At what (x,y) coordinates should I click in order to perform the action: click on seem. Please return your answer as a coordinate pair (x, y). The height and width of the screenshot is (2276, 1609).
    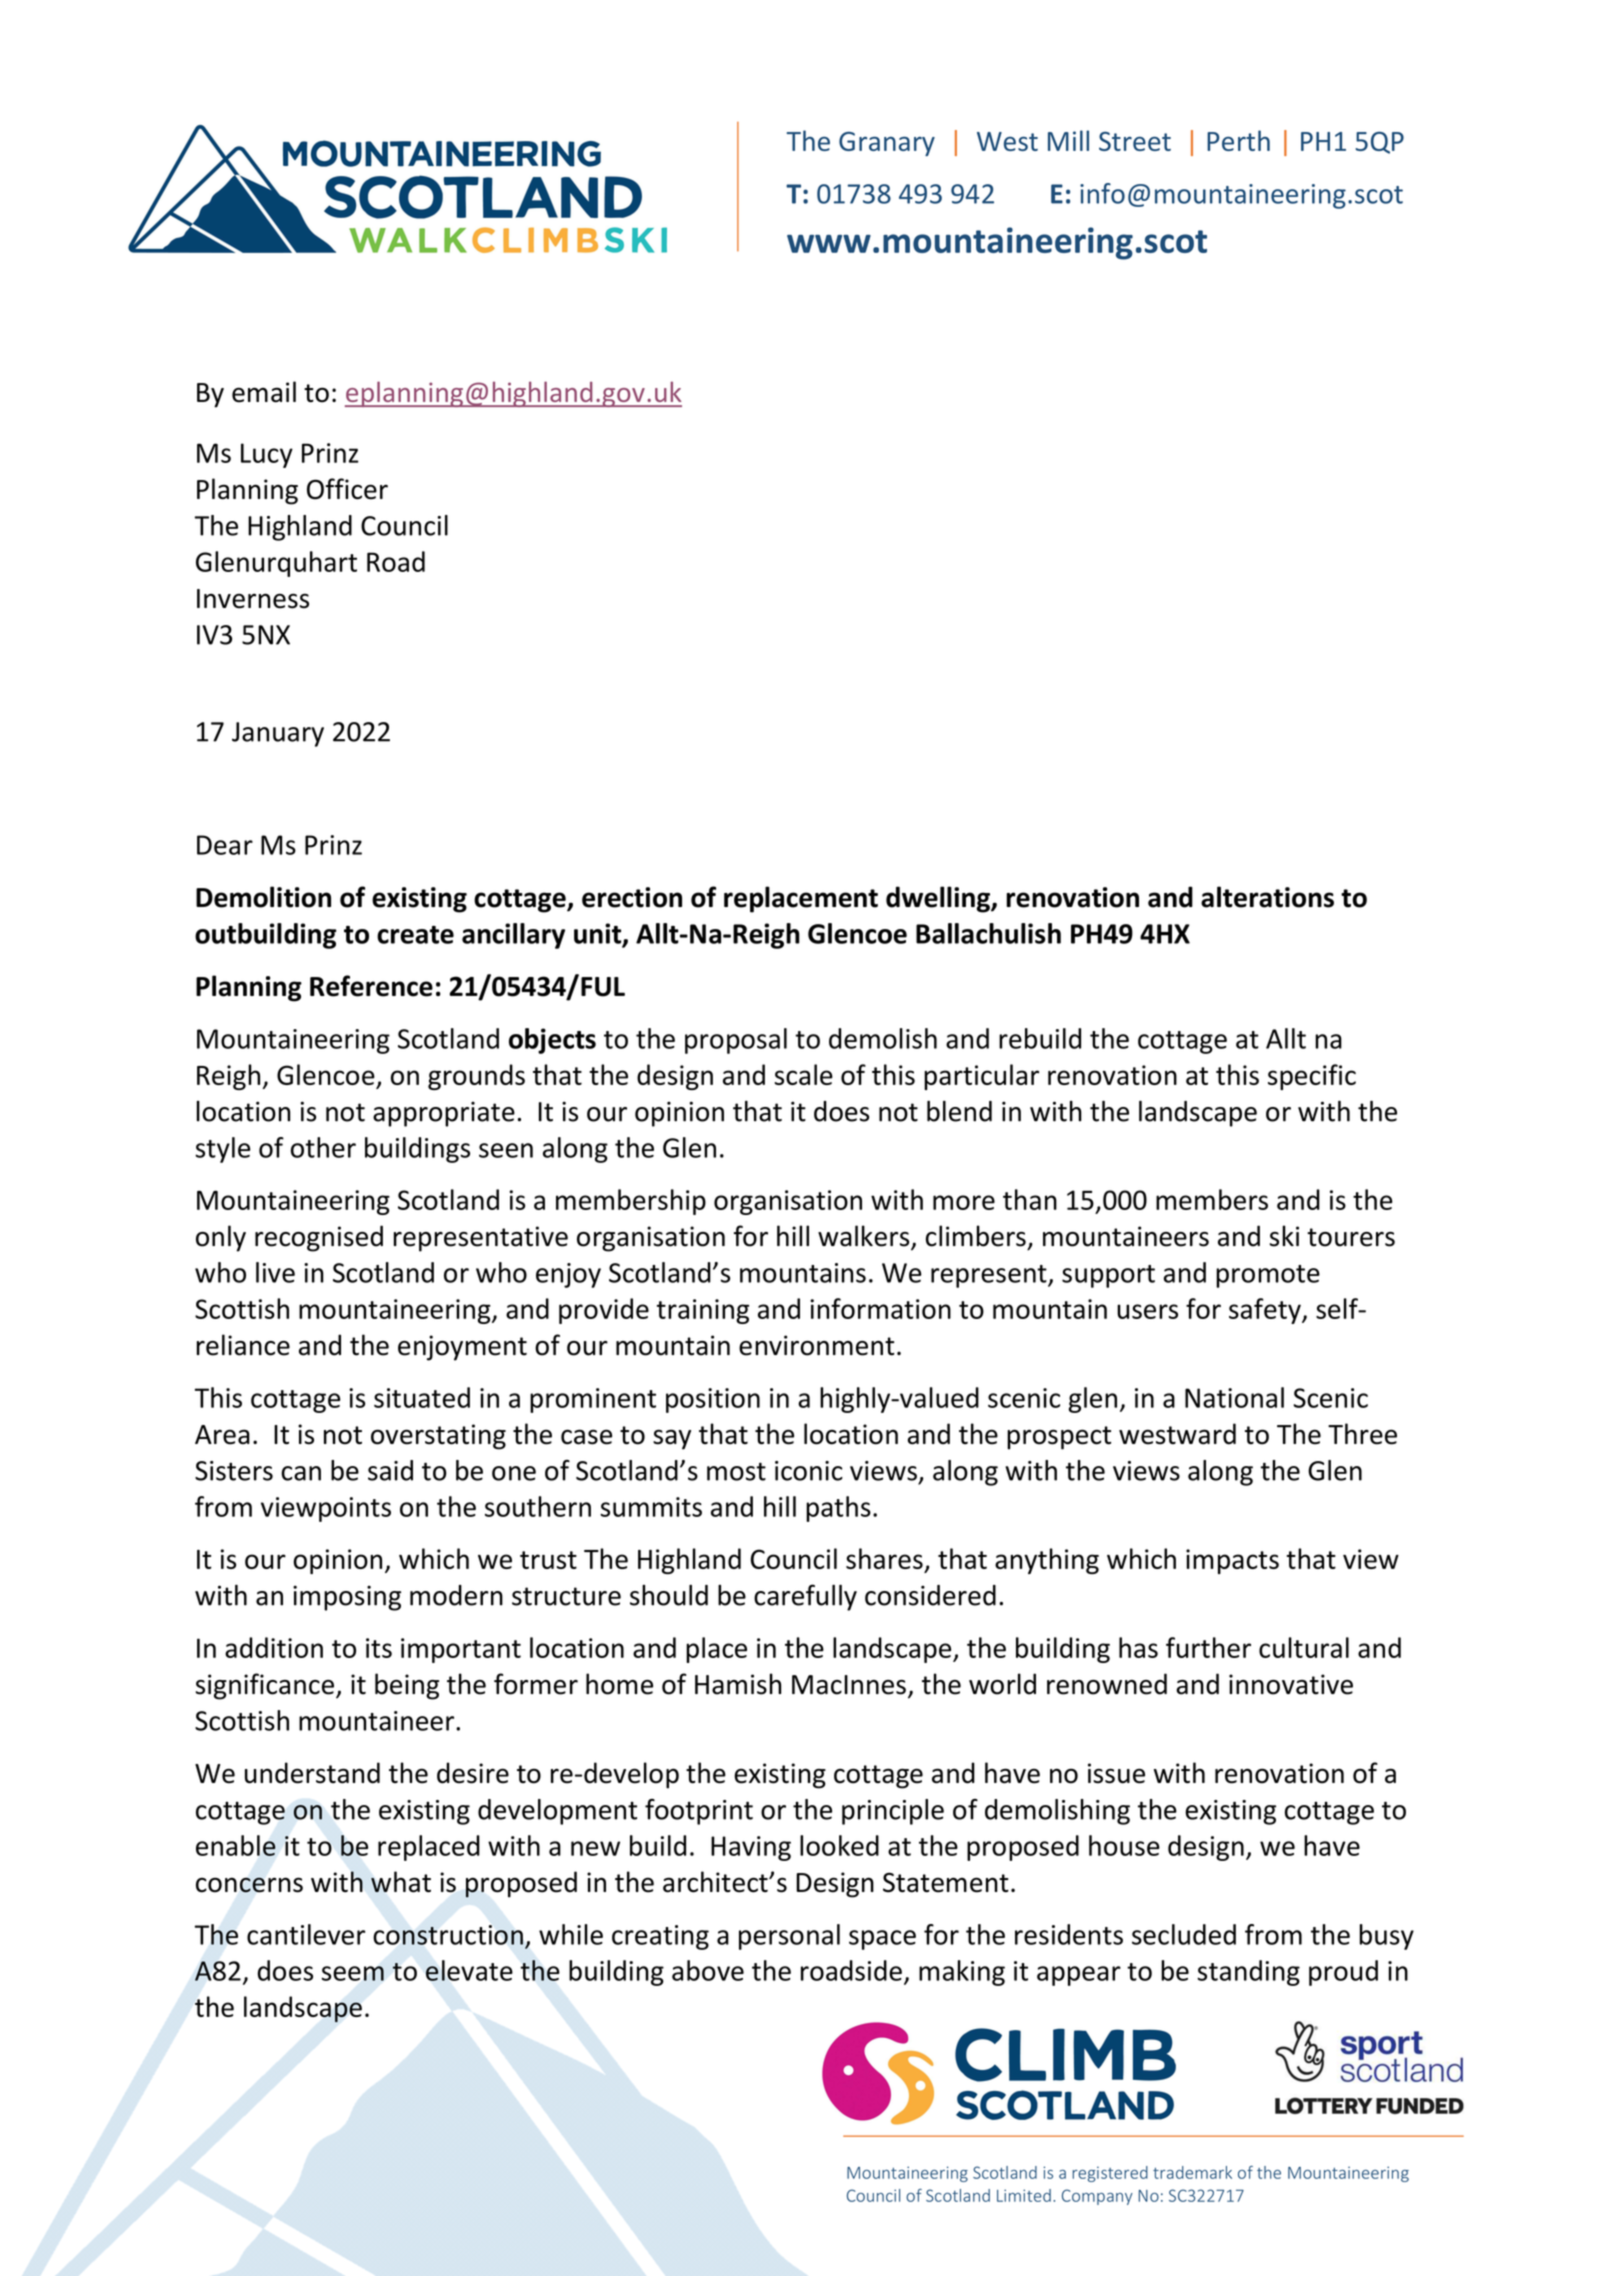
    Looking at the image, I should click on (353, 1973).
